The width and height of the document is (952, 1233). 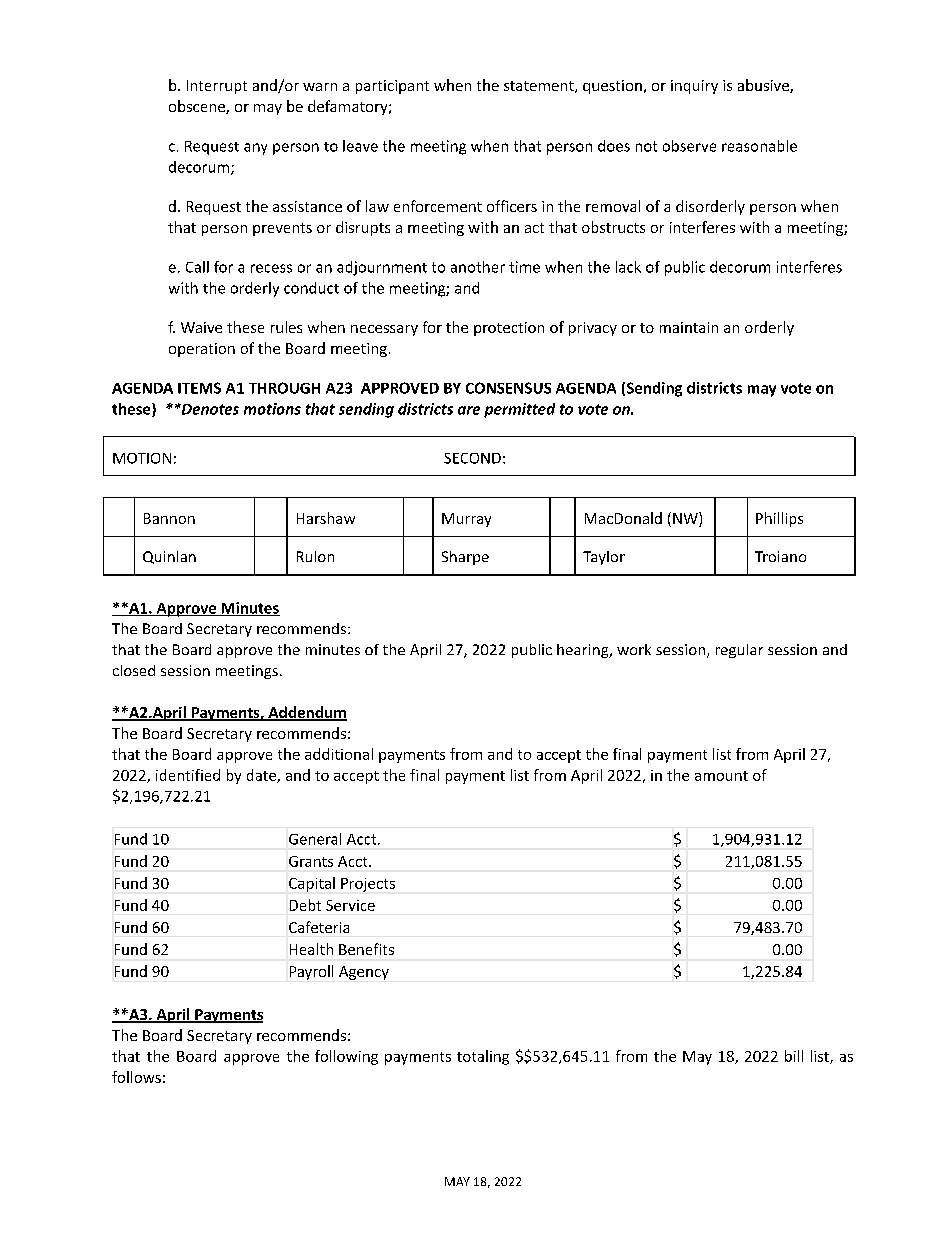 What do you see at coordinates (689, 327) in the document?
I see `maintain` at bounding box center [689, 327].
